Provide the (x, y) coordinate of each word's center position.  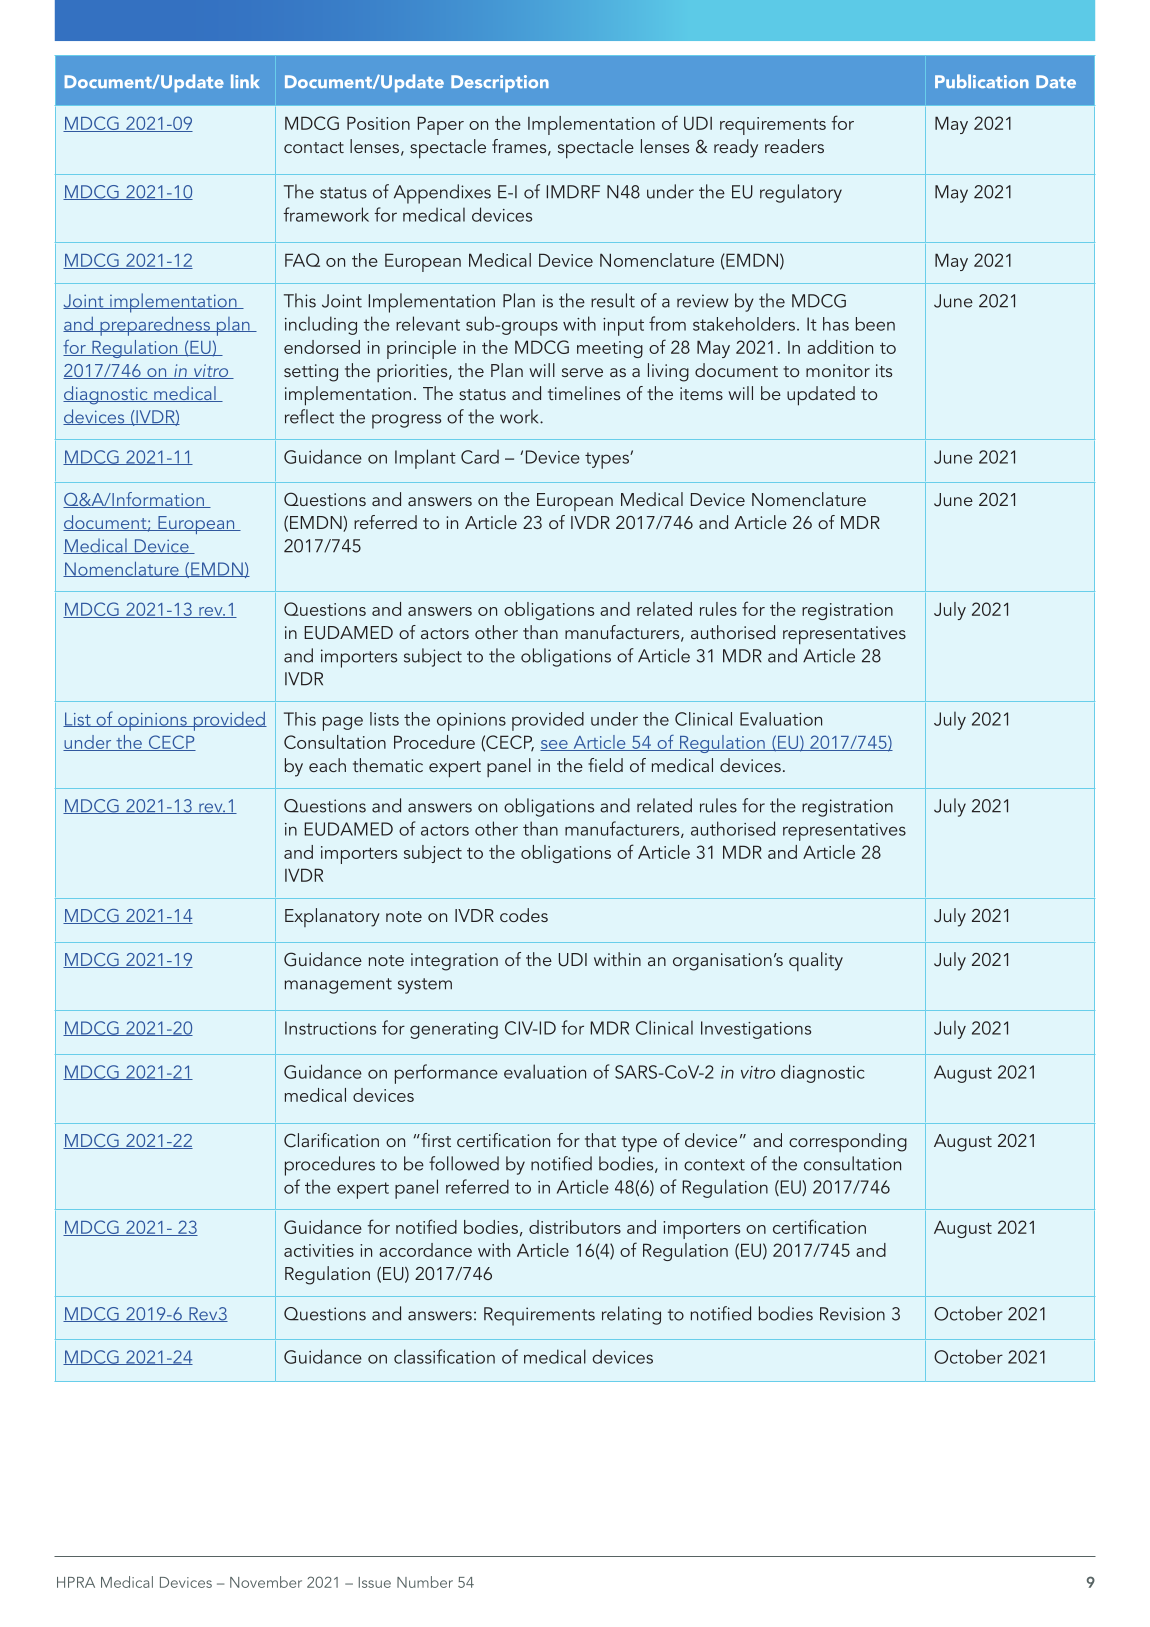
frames (520, 147)
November (266, 1582)
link (245, 81)
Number (425, 1582)
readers (794, 146)
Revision (852, 1314)
